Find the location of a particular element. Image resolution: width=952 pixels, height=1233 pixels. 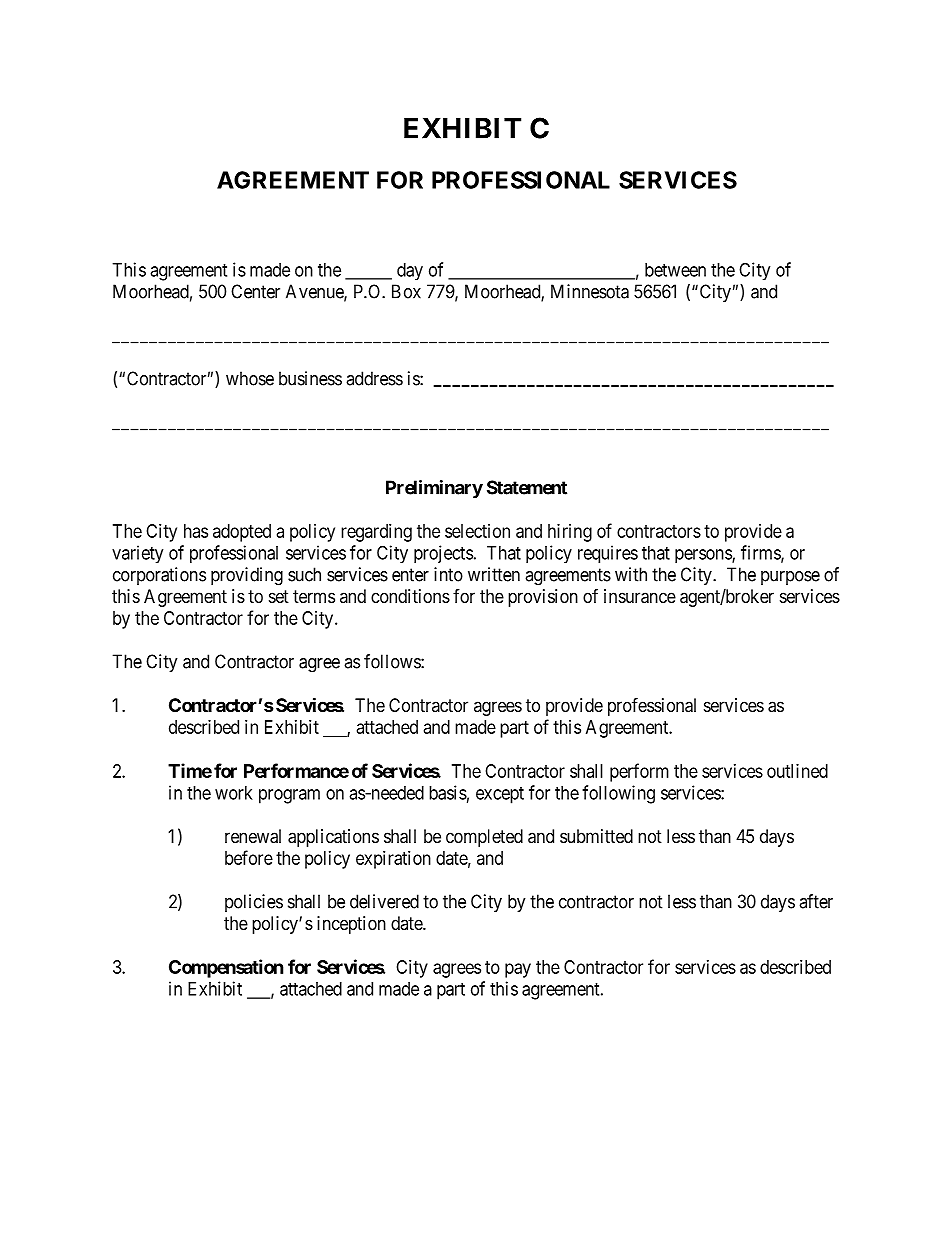

Compensation is located at coordinates (226, 968).
